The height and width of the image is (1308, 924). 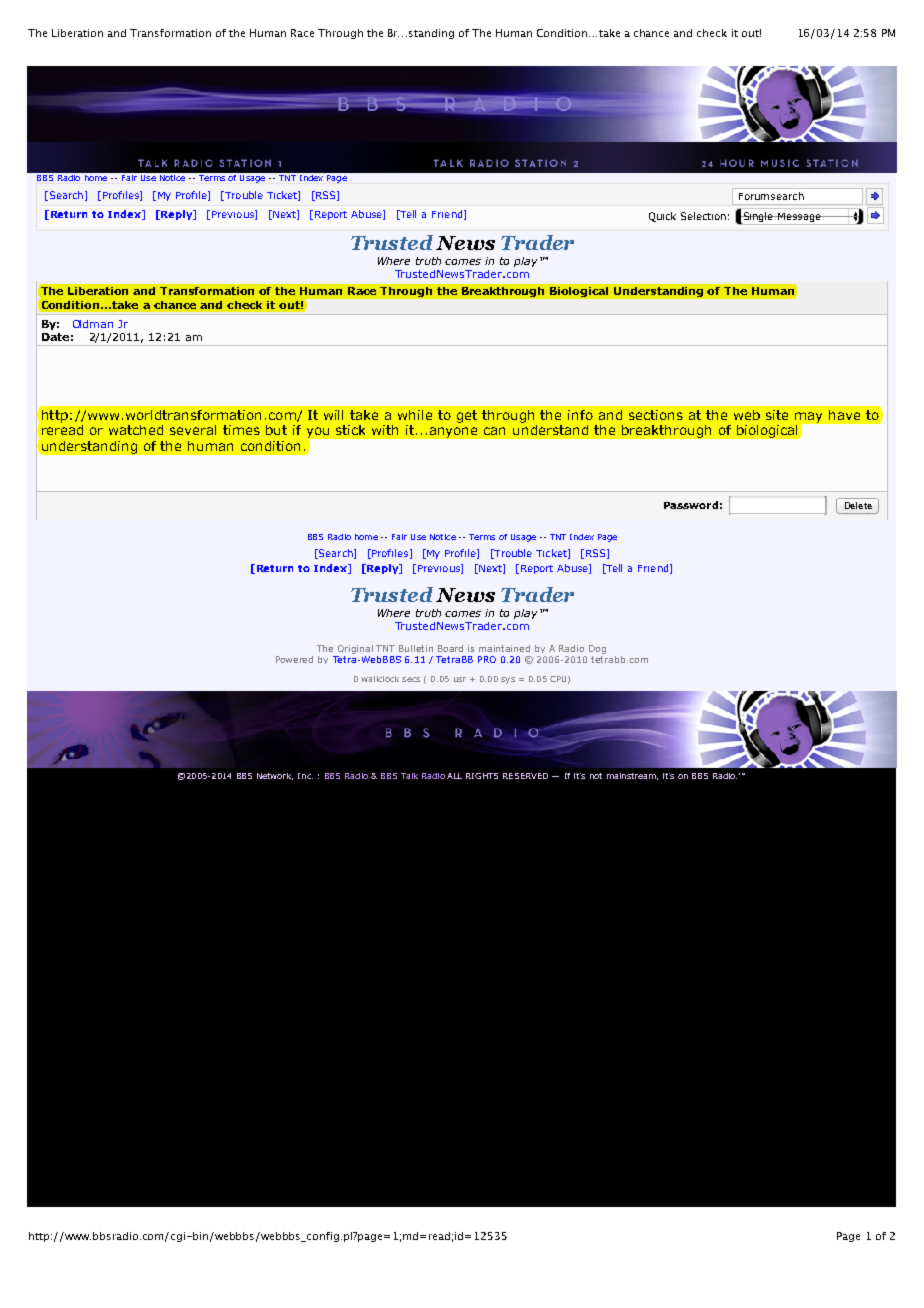 What do you see at coordinates (294, 659) in the image?
I see `Powered` at bounding box center [294, 659].
